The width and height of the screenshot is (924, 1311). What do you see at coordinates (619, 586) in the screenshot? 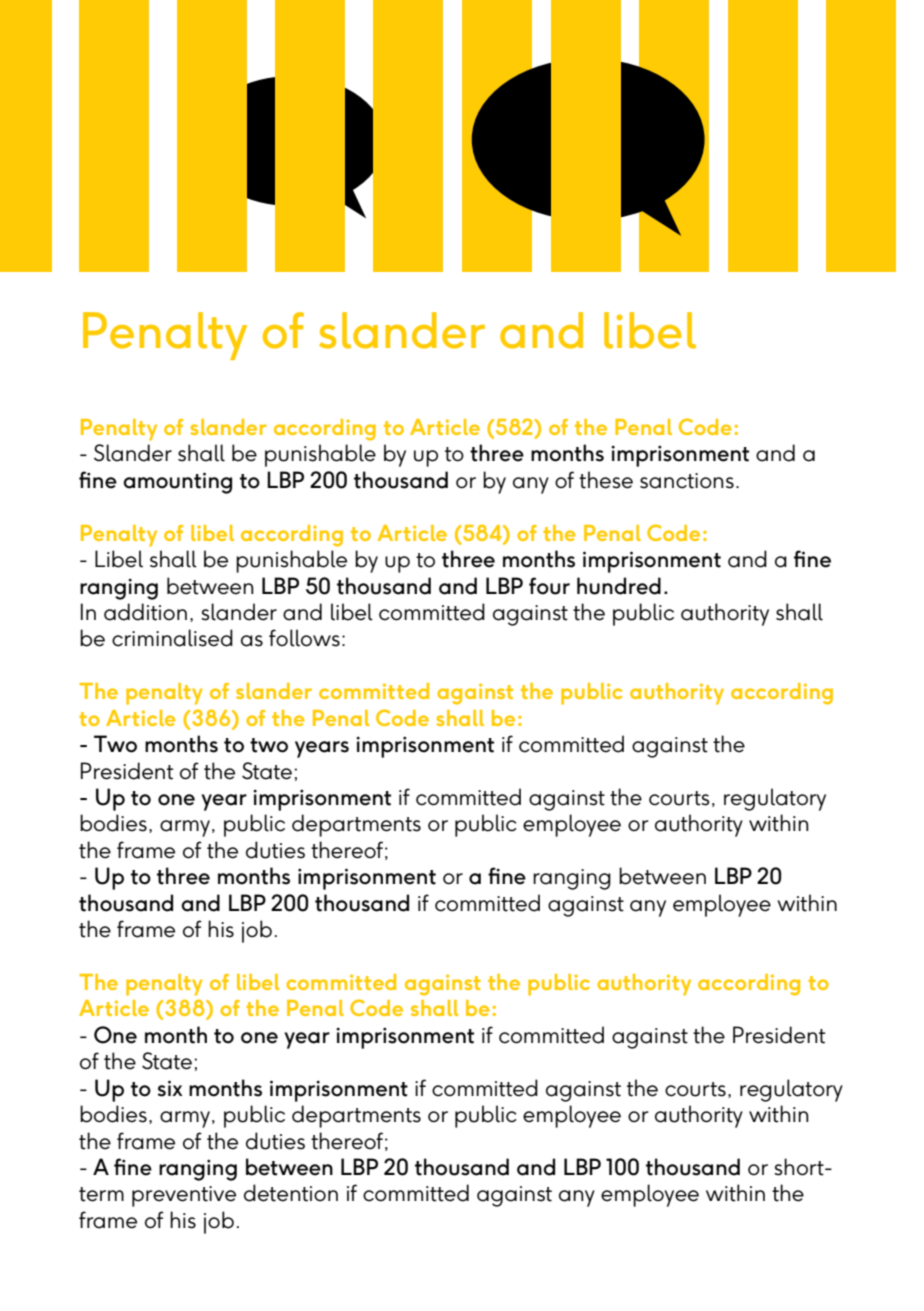
I see `hundred` at bounding box center [619, 586].
